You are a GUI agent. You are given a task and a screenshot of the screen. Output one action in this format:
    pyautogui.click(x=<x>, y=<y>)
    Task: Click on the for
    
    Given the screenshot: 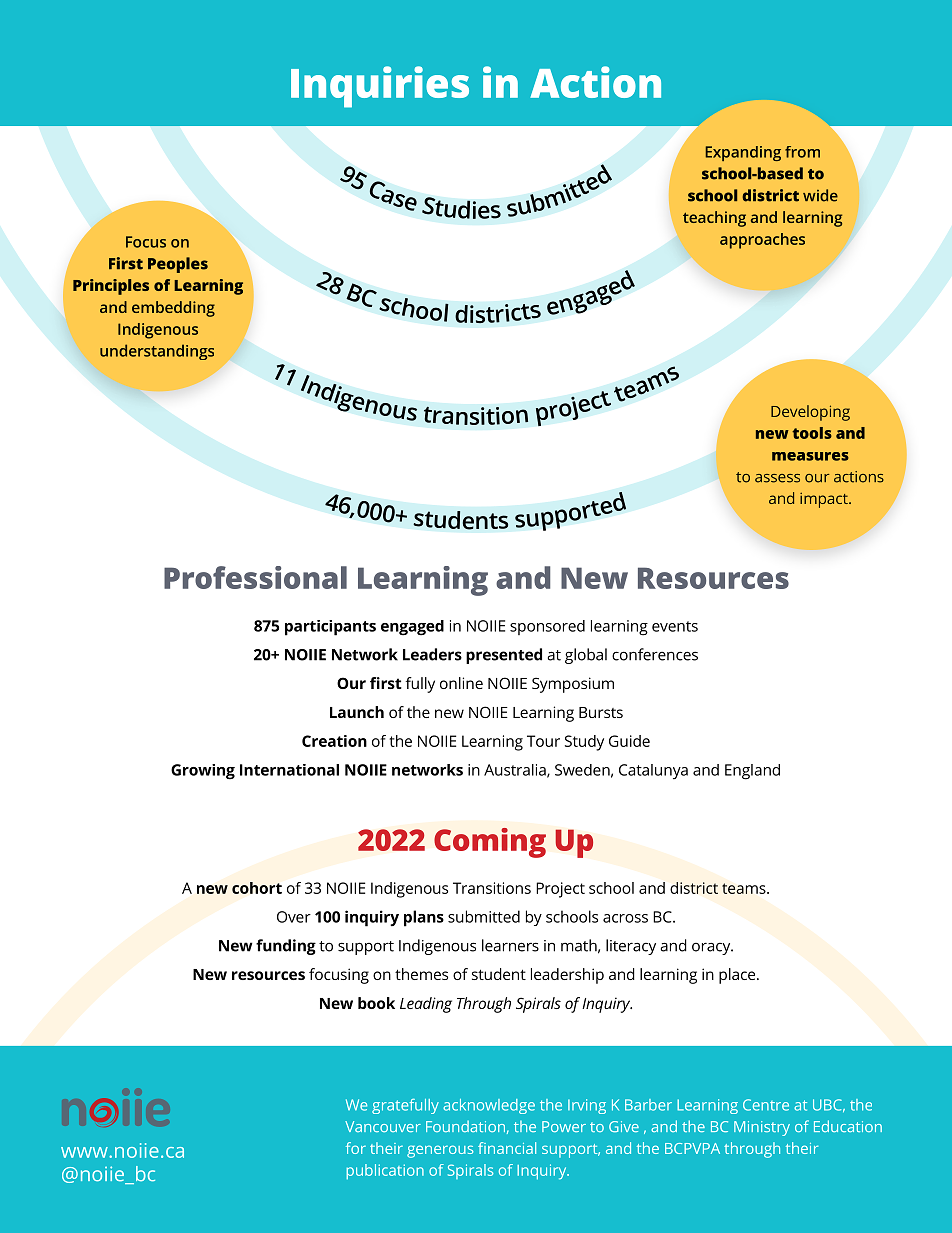 What is the action you would take?
    pyautogui.click(x=356, y=1148)
